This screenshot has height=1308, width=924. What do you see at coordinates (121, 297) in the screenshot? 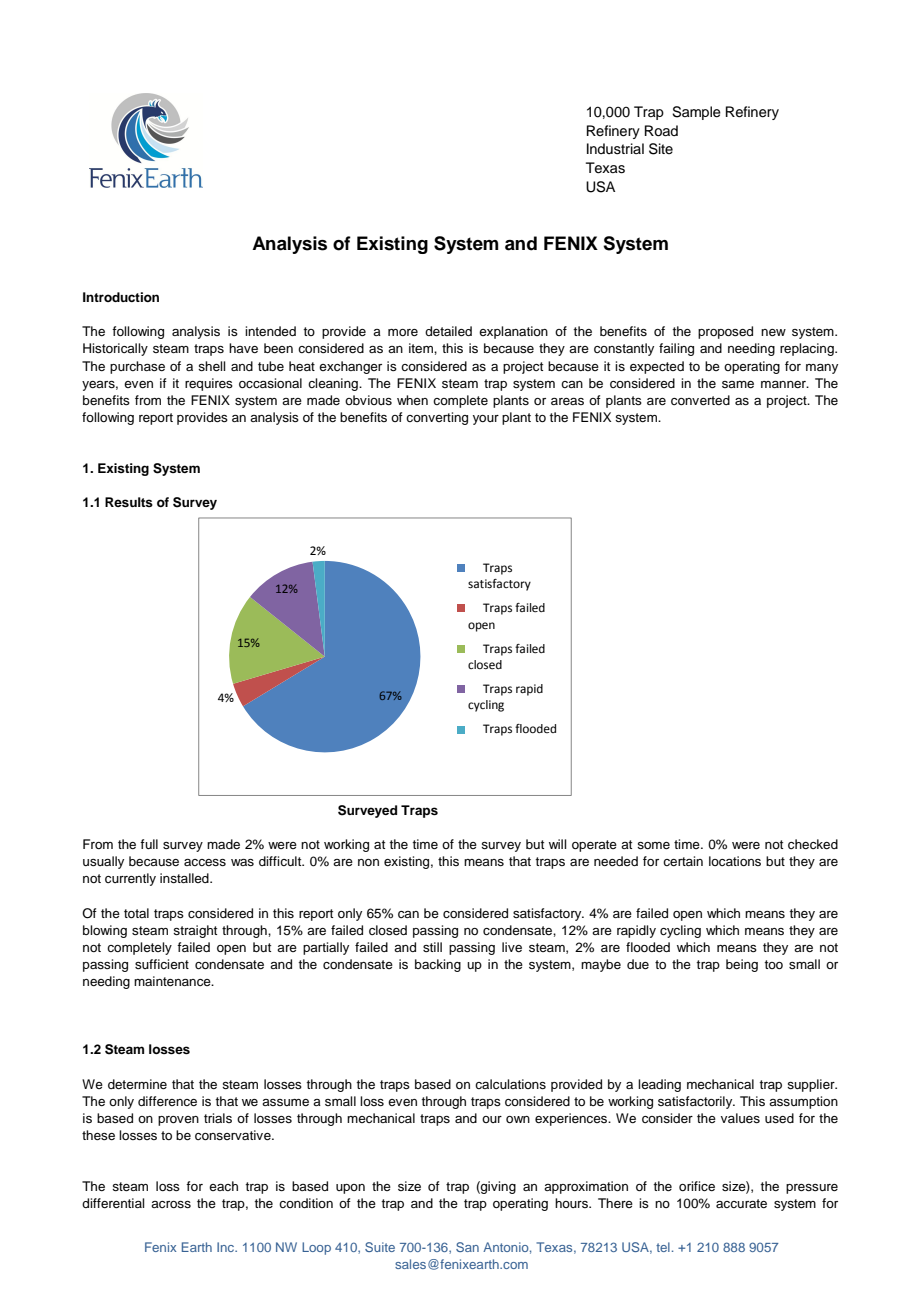
I see `Introduction` at bounding box center [121, 297].
